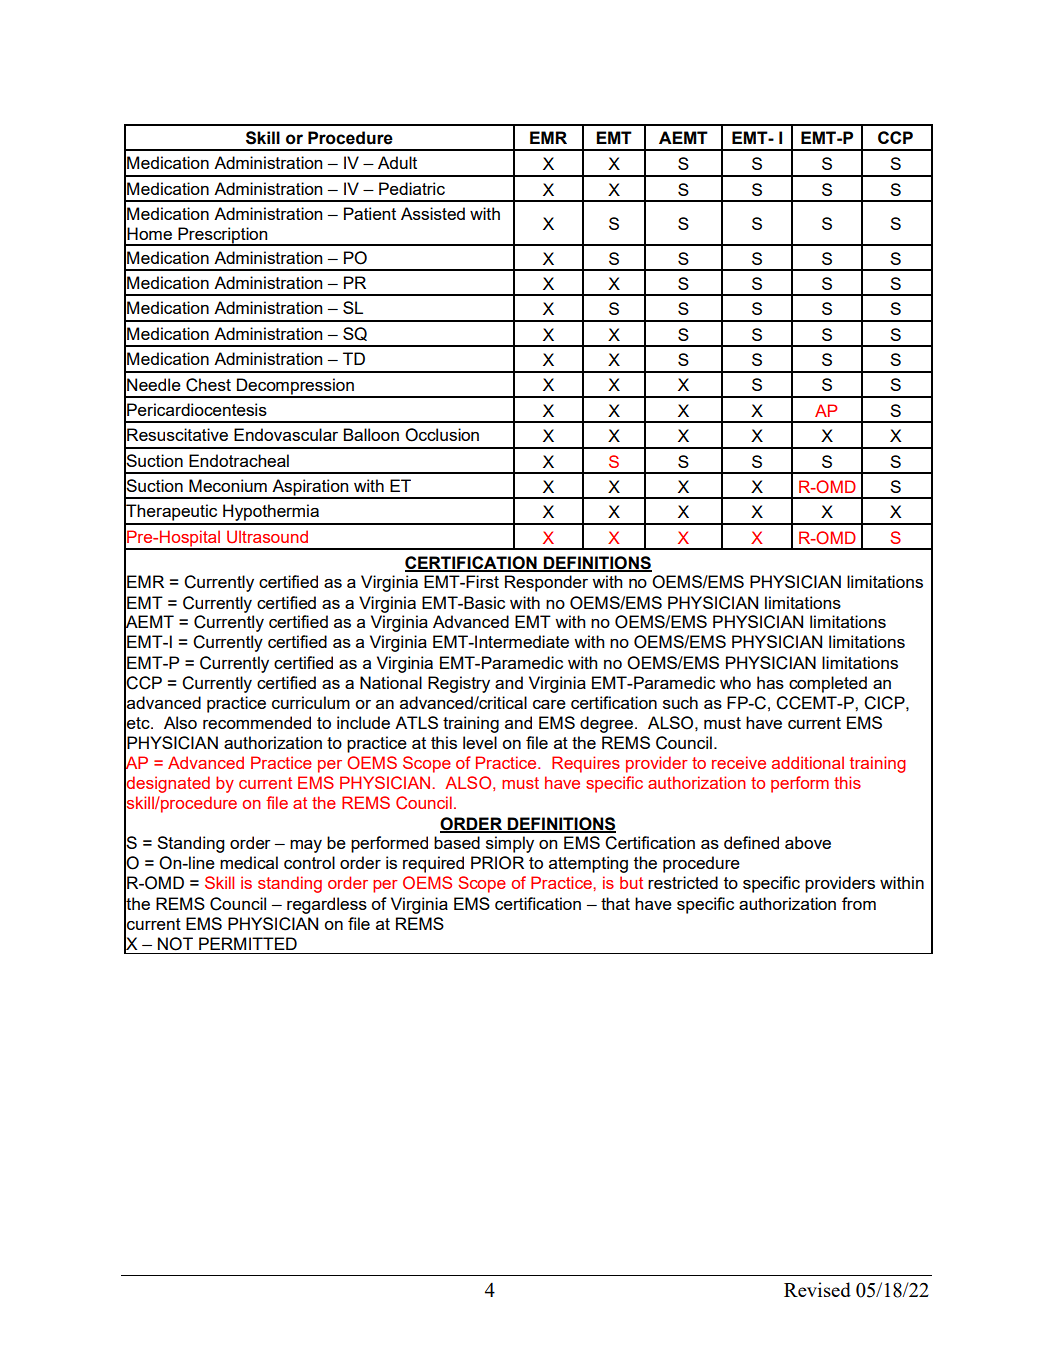 This image has height=1363, width=1053. Describe the element at coordinates (223, 236) in the image. I see `Prescription` at that location.
